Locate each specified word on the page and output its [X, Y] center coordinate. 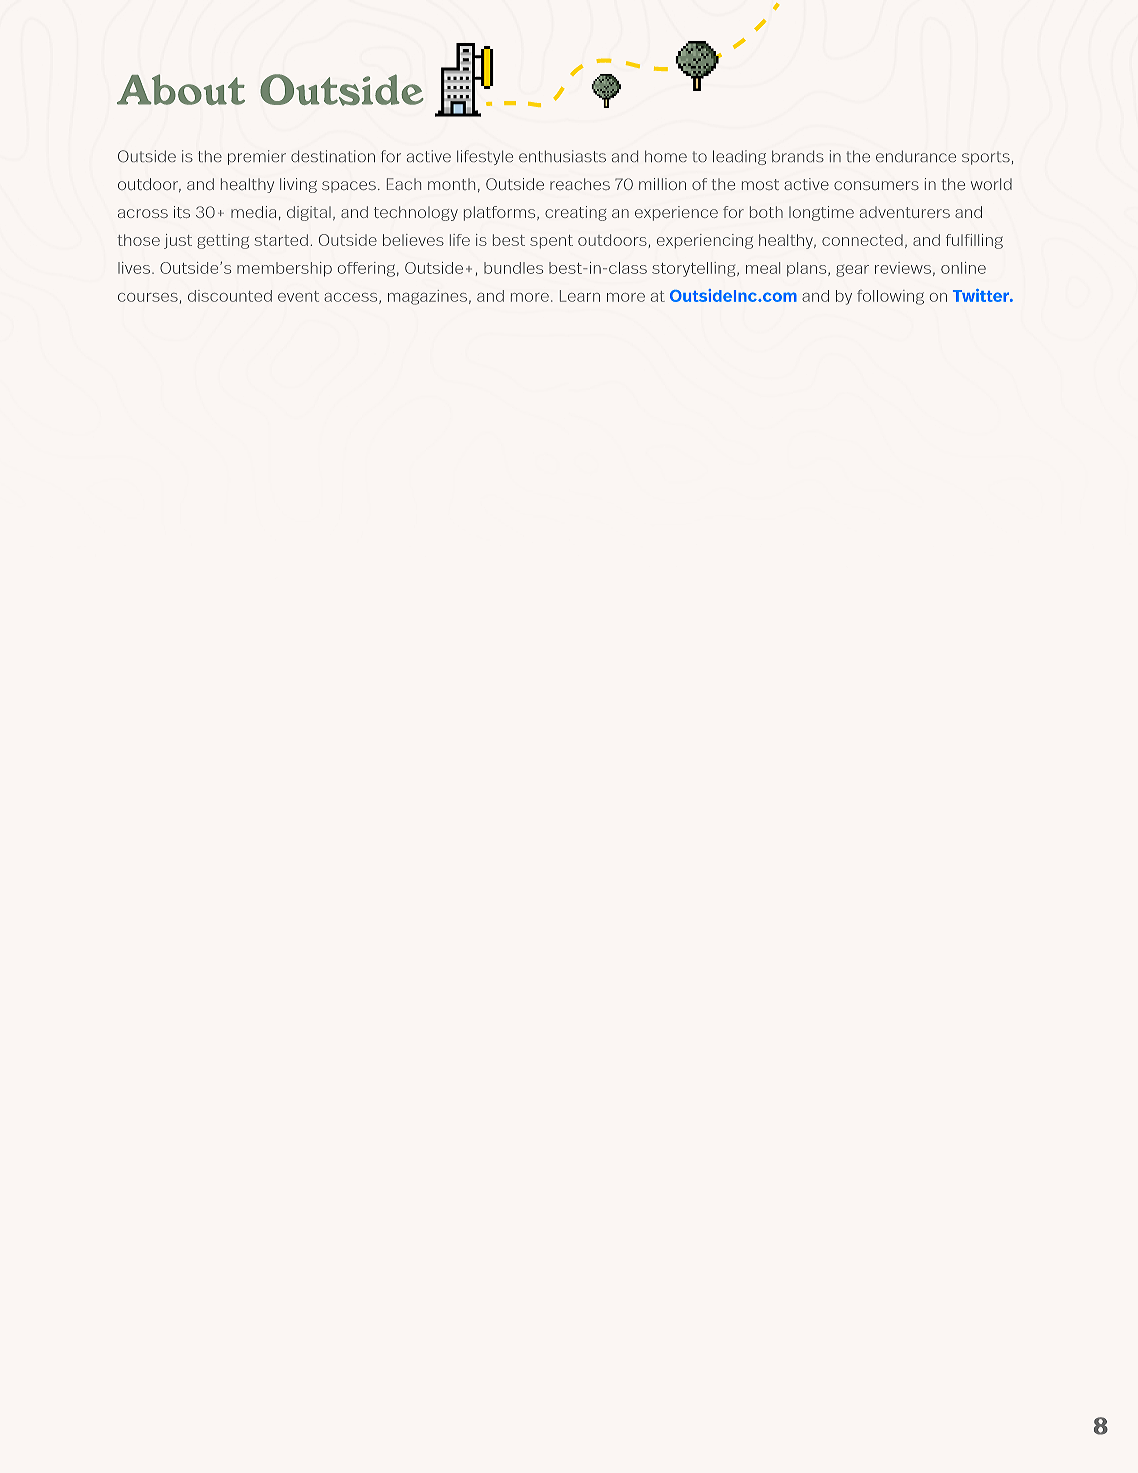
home [666, 156]
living [298, 185]
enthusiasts [562, 156]
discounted [230, 296]
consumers [876, 185]
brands [798, 156]
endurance [916, 156]
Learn [580, 296]
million [662, 184]
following [890, 297]
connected [862, 240]
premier [257, 157]
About [181, 89]
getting [223, 241]
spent [551, 242]
